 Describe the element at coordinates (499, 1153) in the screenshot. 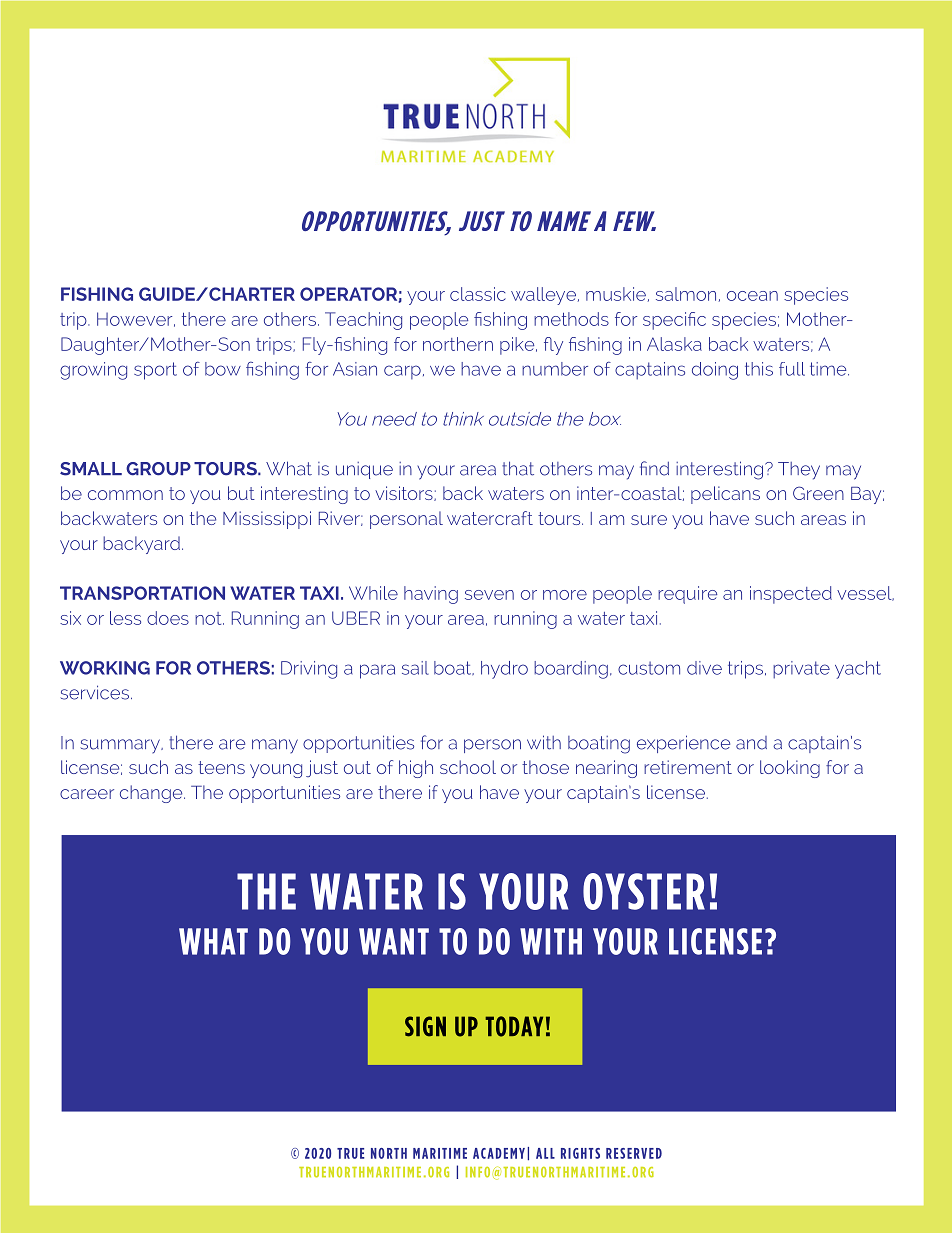

I see `ACADEMY` at that location.
